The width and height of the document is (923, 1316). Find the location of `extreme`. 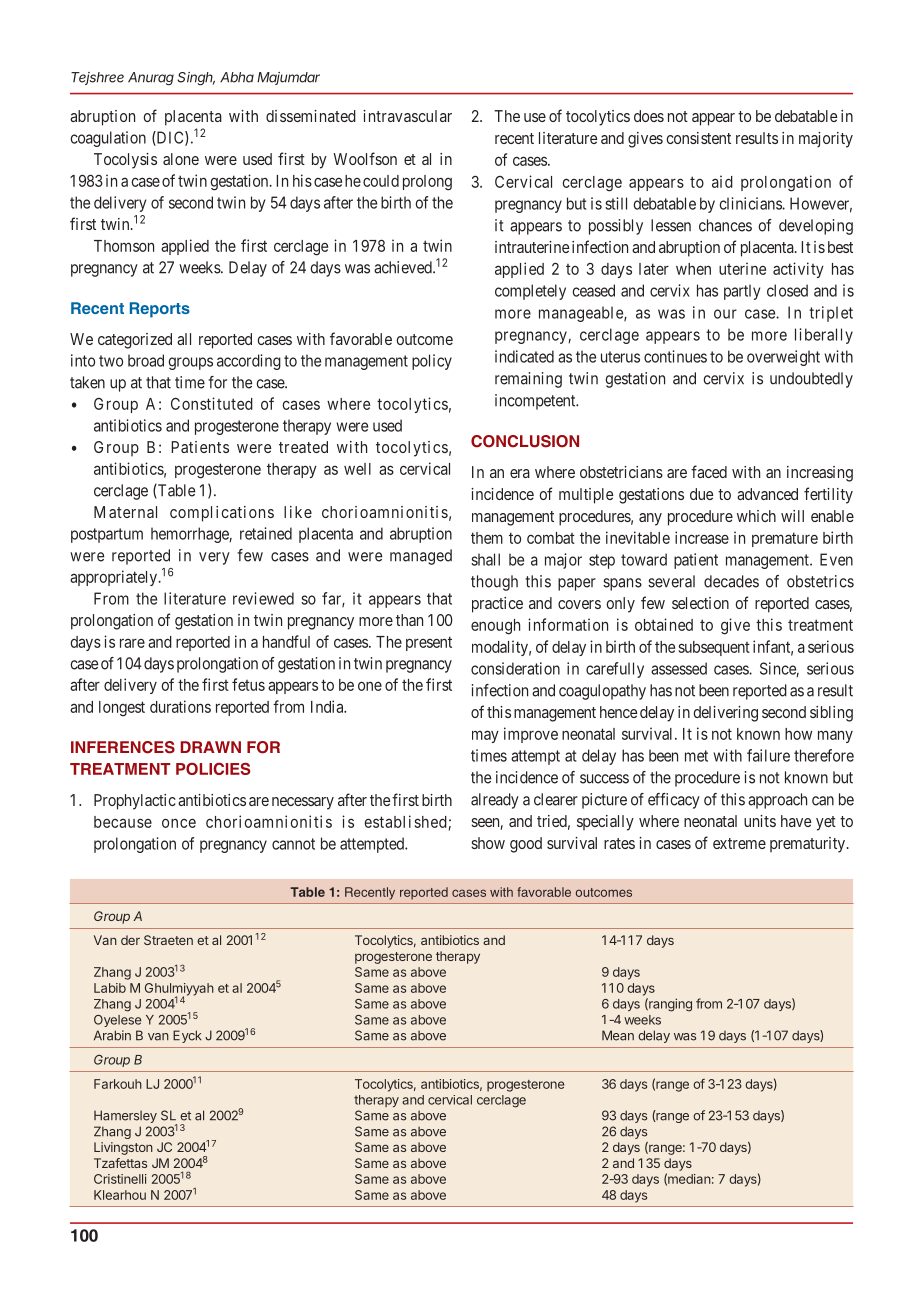

extreme is located at coordinates (739, 843).
